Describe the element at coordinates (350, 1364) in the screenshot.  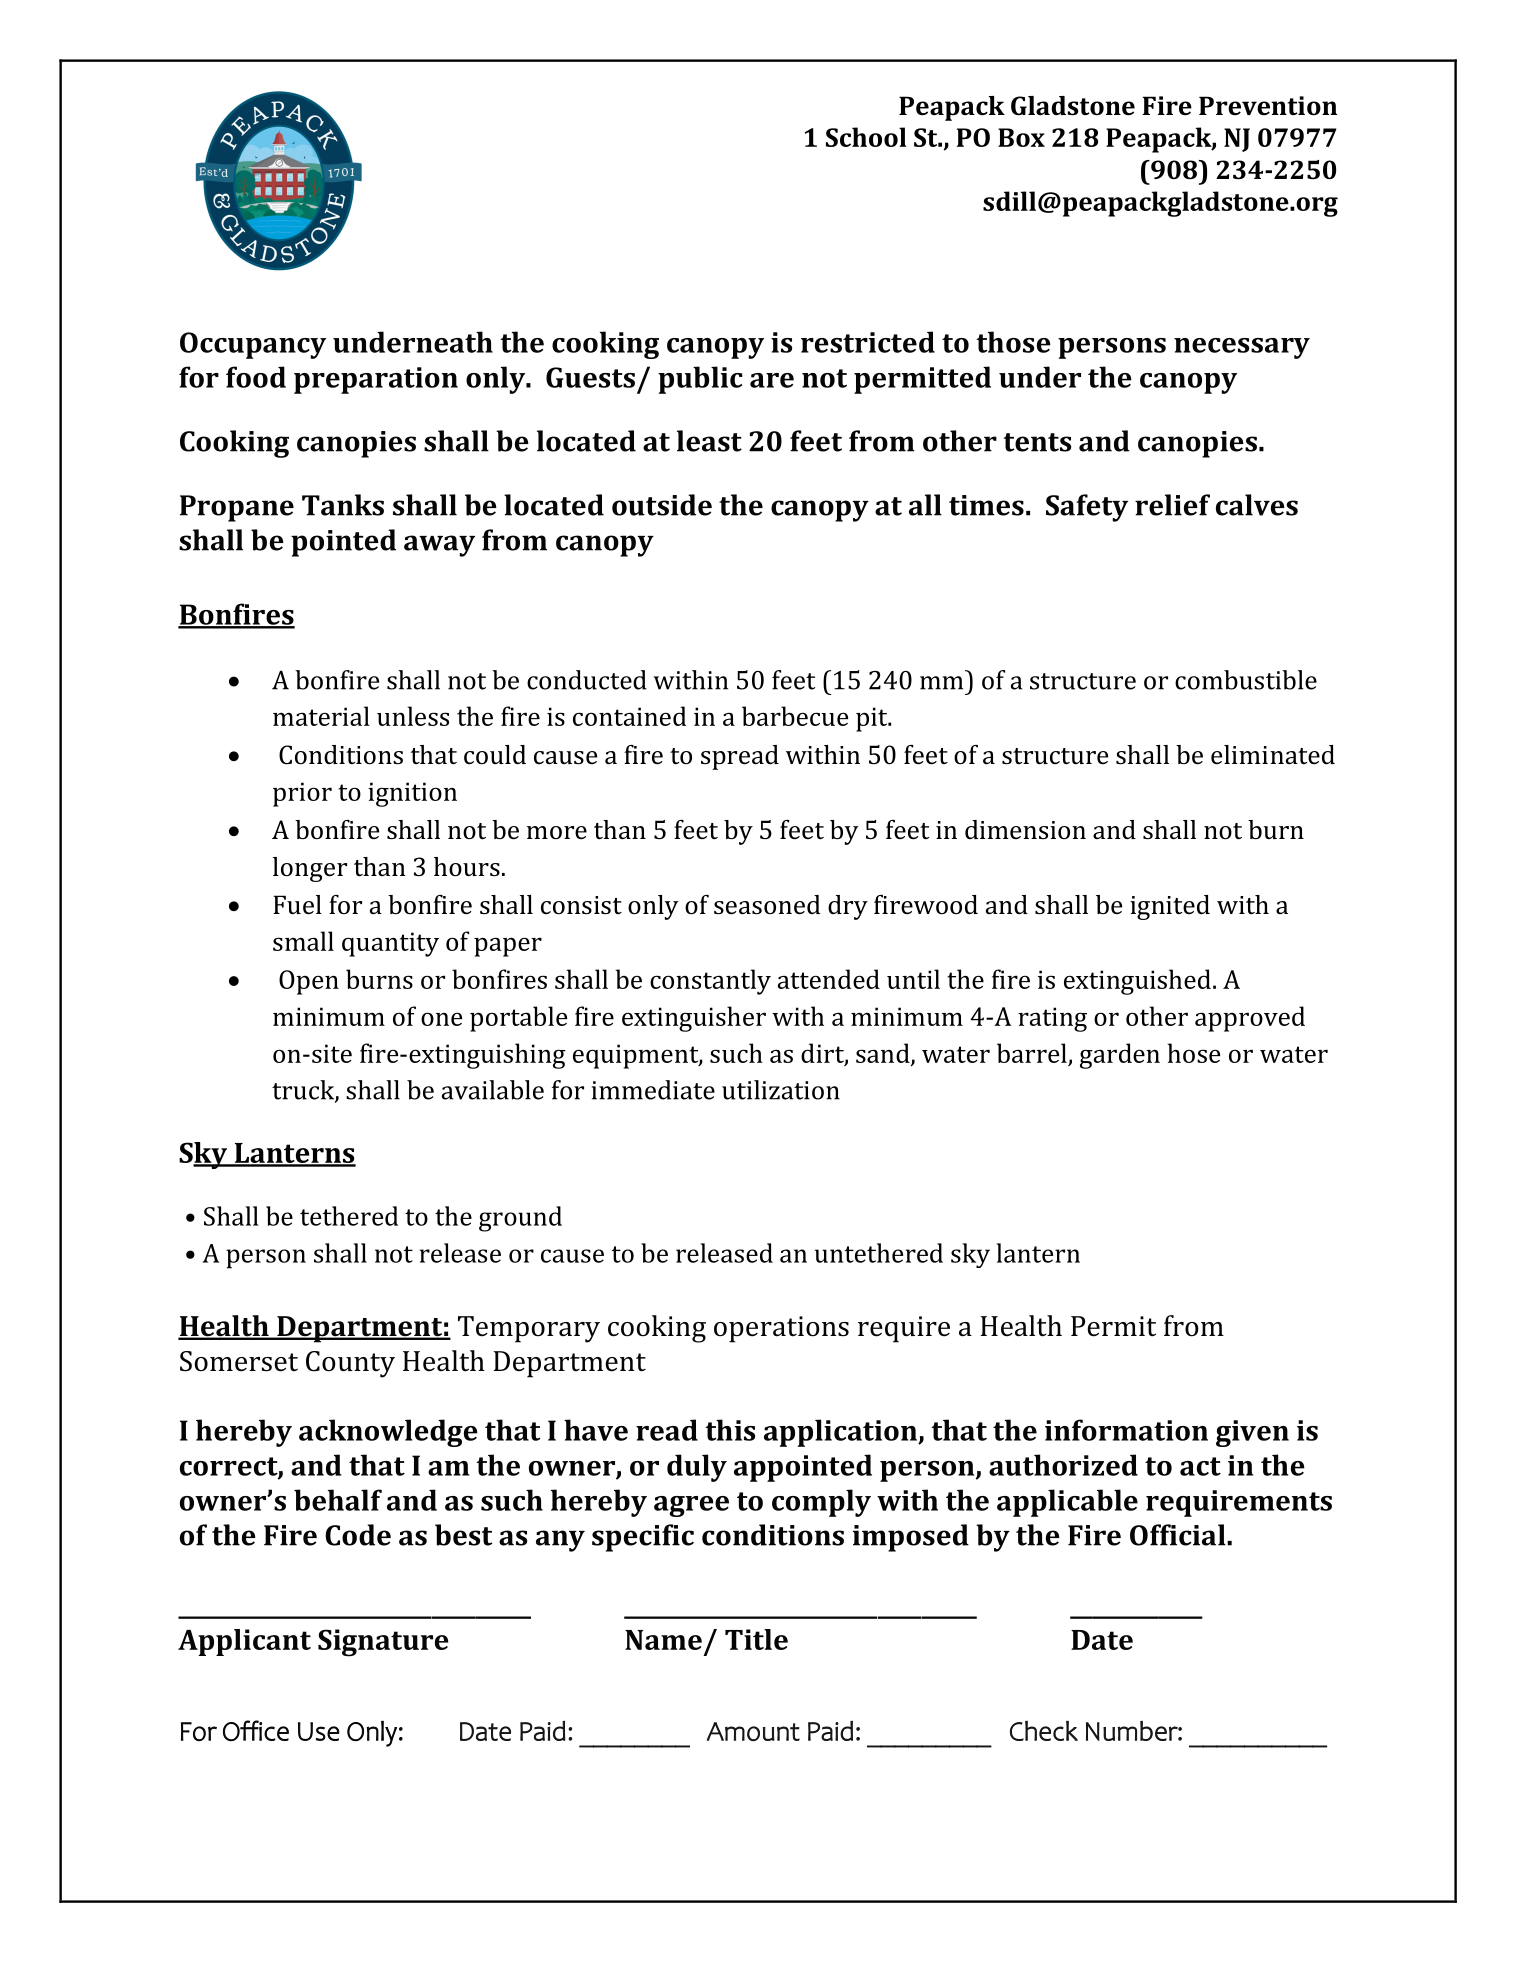
I see `County` at that location.
